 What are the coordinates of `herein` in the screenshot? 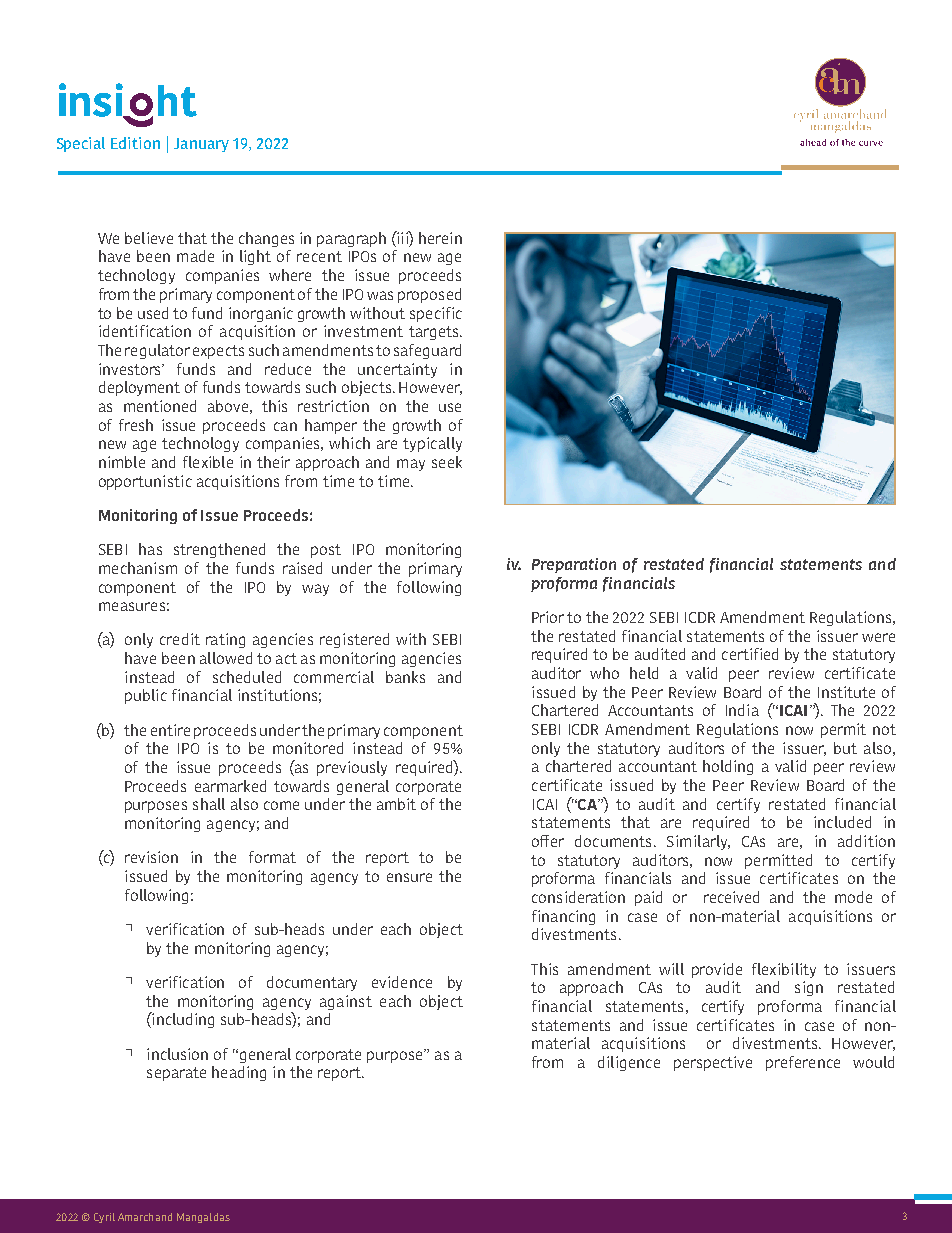 It's located at (440, 238).
